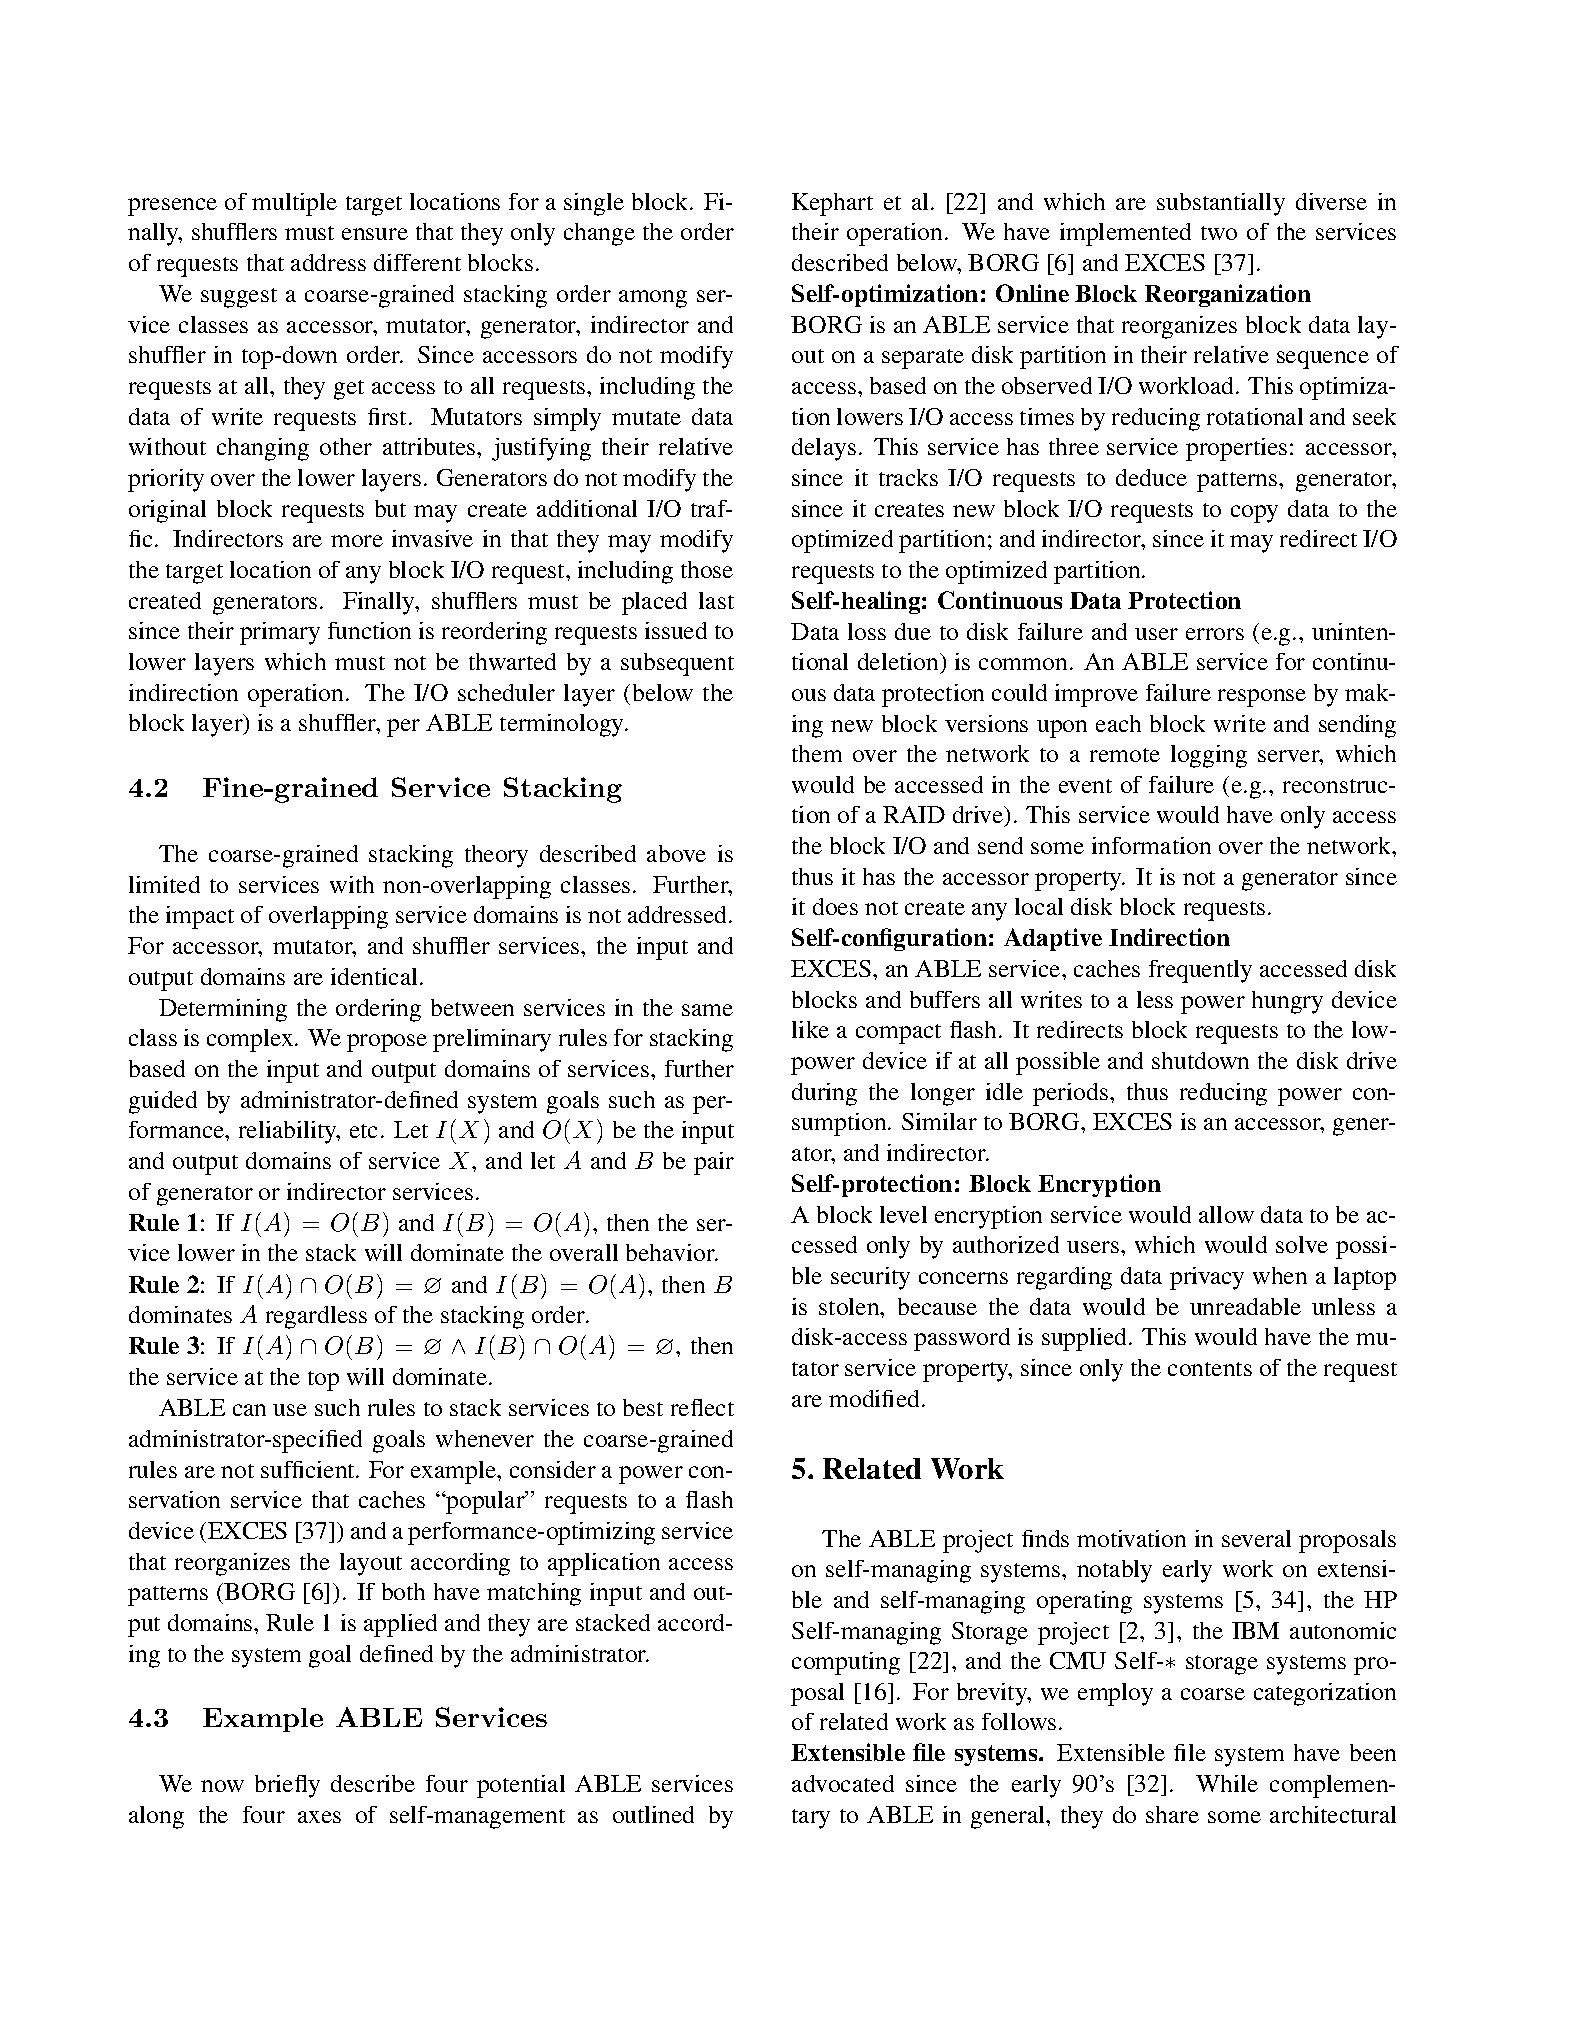 Image resolution: width=1569 pixels, height=2031 pixels. What do you see at coordinates (1226, 1214) in the screenshot?
I see `allow` at bounding box center [1226, 1214].
